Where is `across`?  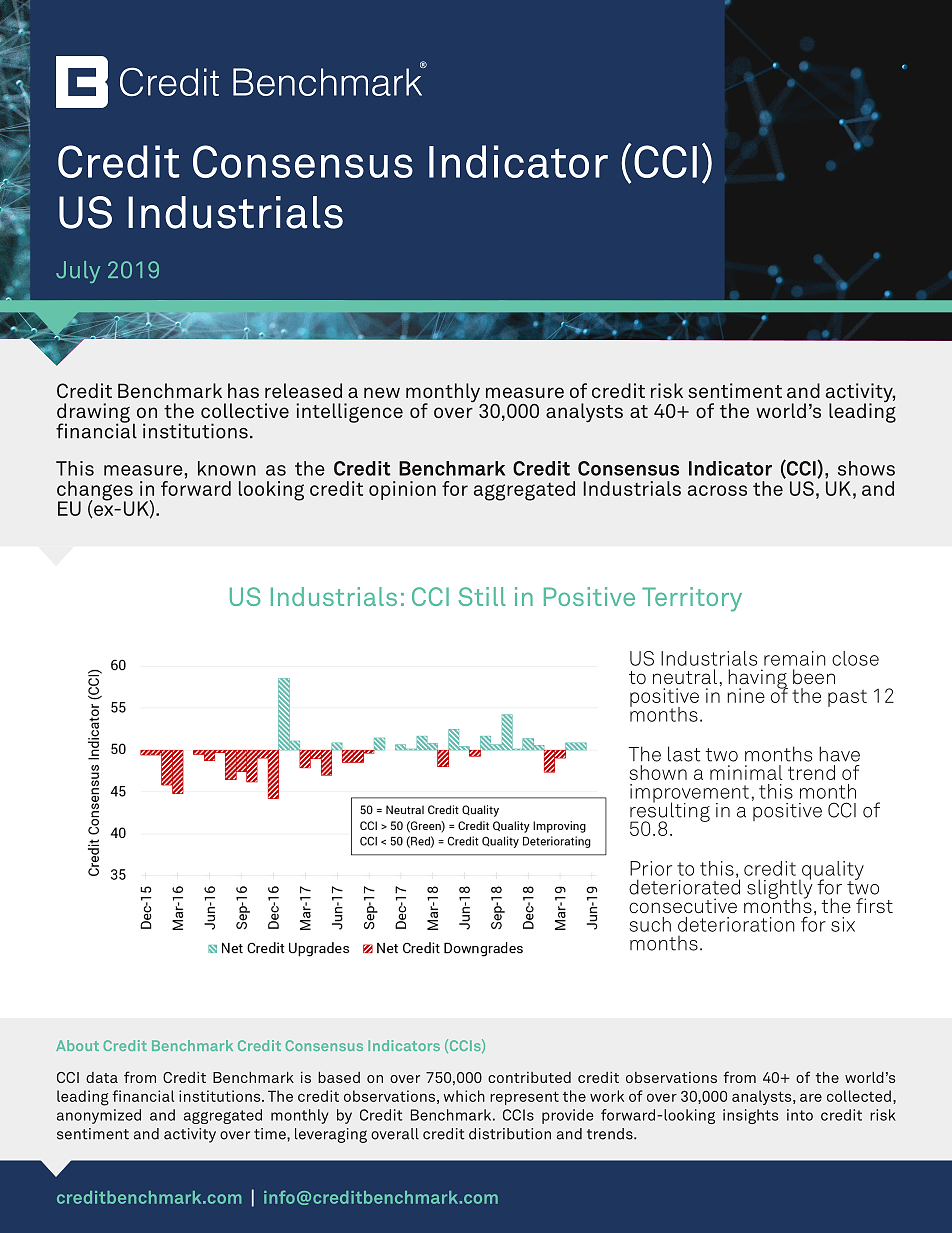 across is located at coordinates (717, 490).
